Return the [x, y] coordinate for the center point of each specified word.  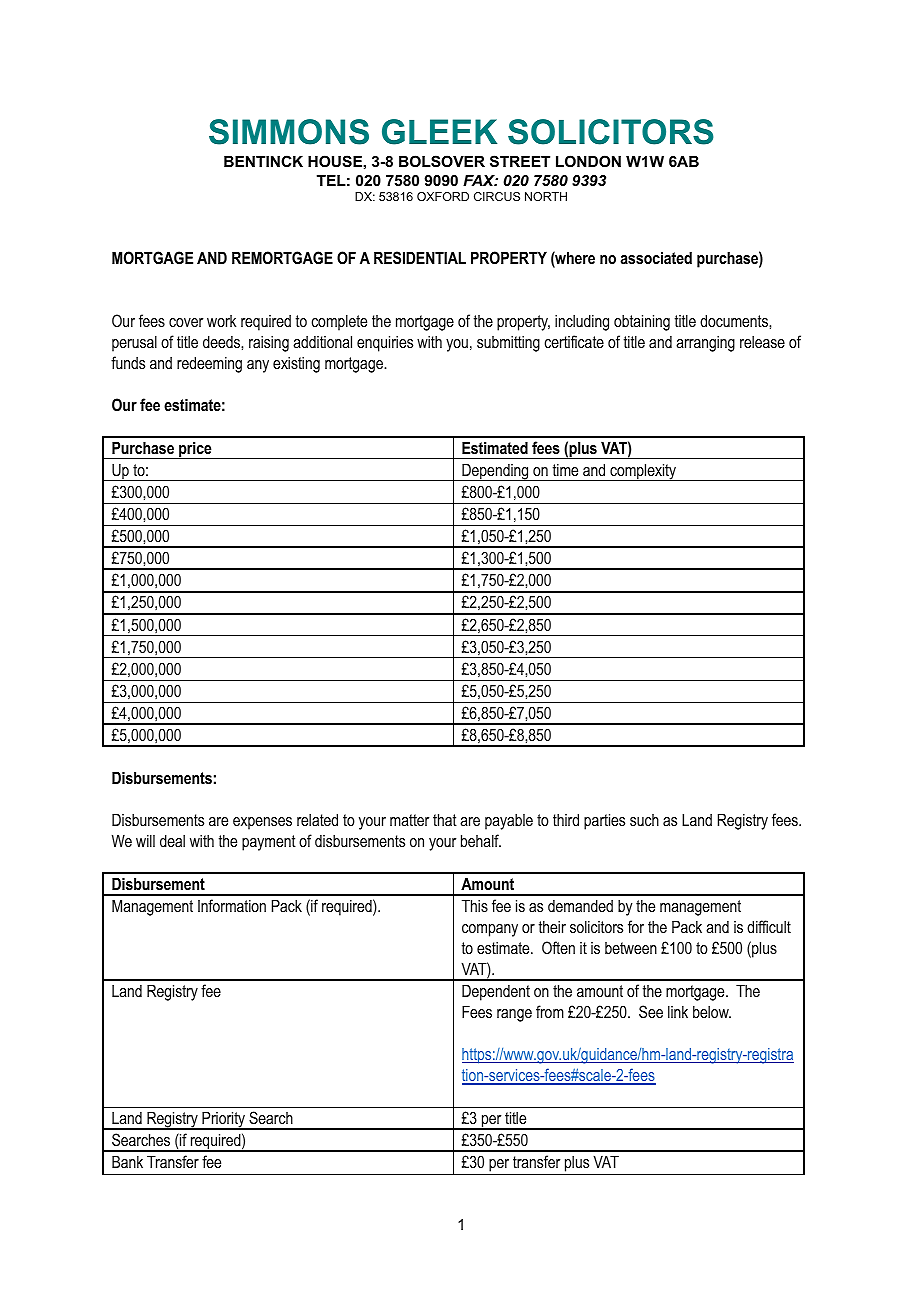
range [514, 1015]
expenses [262, 823]
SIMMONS [289, 132]
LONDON [588, 161]
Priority [224, 1120]
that [445, 819]
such [644, 820]
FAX [480, 180]
